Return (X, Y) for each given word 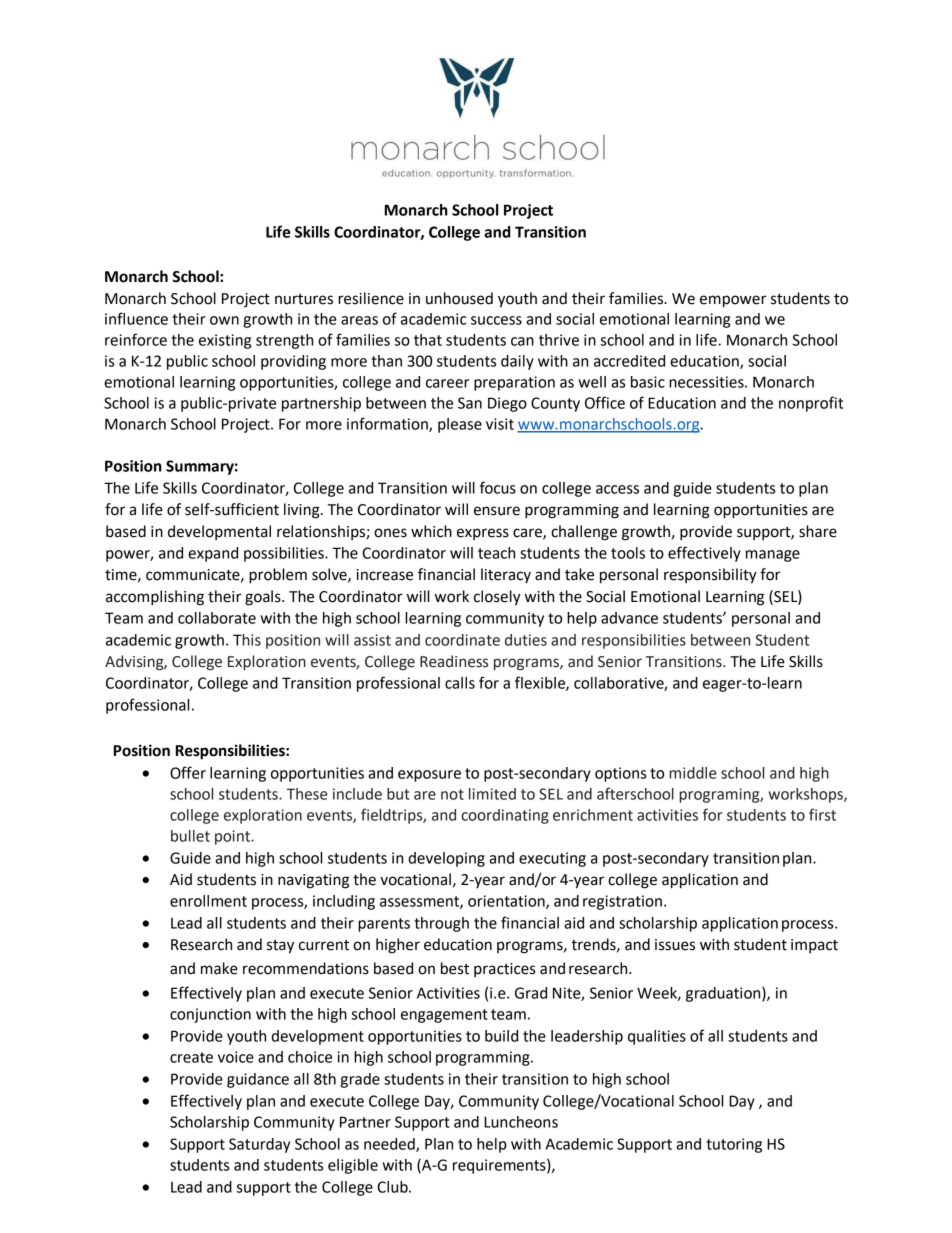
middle (693, 773)
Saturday (259, 1145)
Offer (188, 772)
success (496, 320)
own (224, 320)
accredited (629, 361)
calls (460, 683)
